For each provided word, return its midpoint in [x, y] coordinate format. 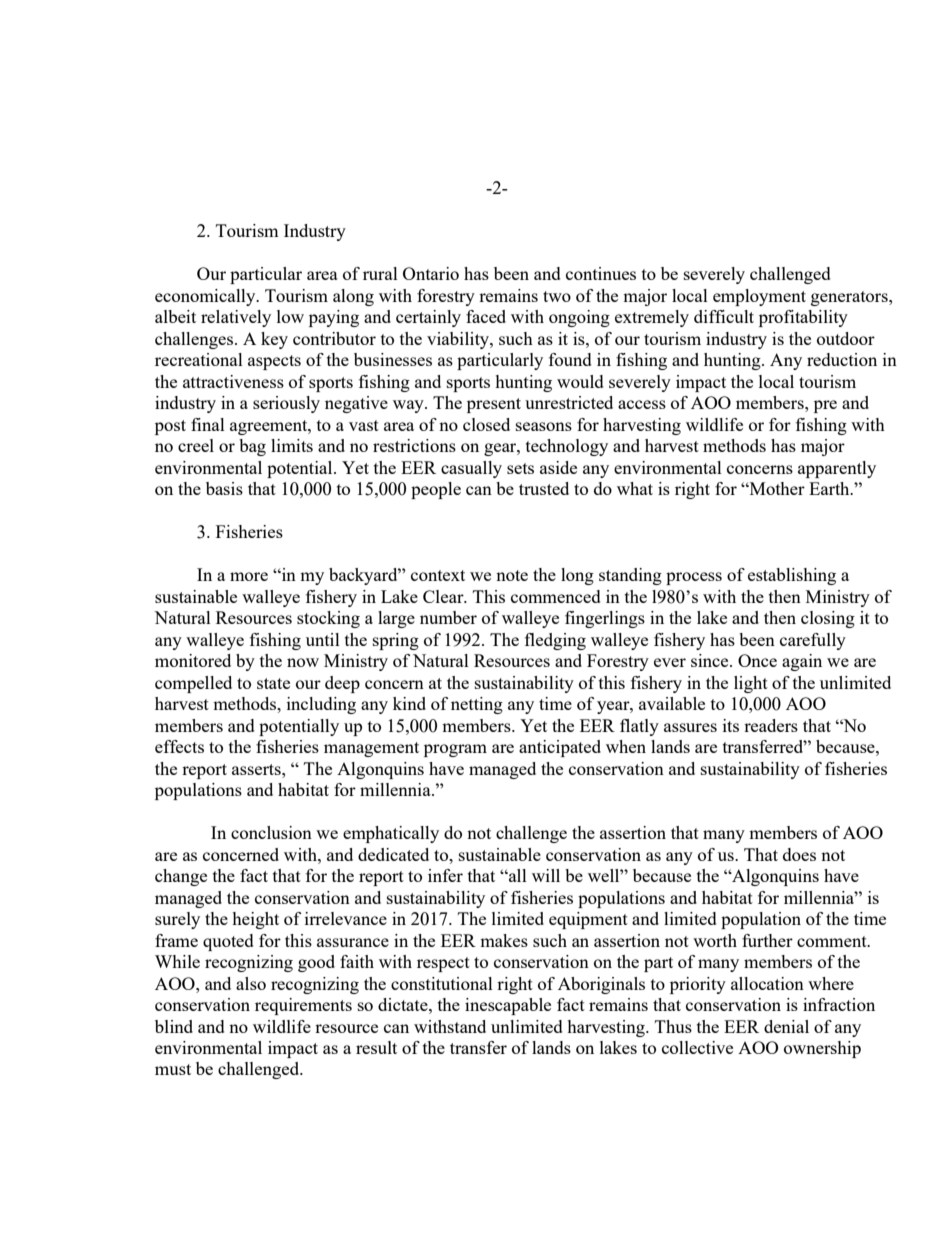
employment [759, 297]
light [751, 684]
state [273, 683]
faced [486, 316]
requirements [303, 1006]
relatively [236, 318]
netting [477, 705]
